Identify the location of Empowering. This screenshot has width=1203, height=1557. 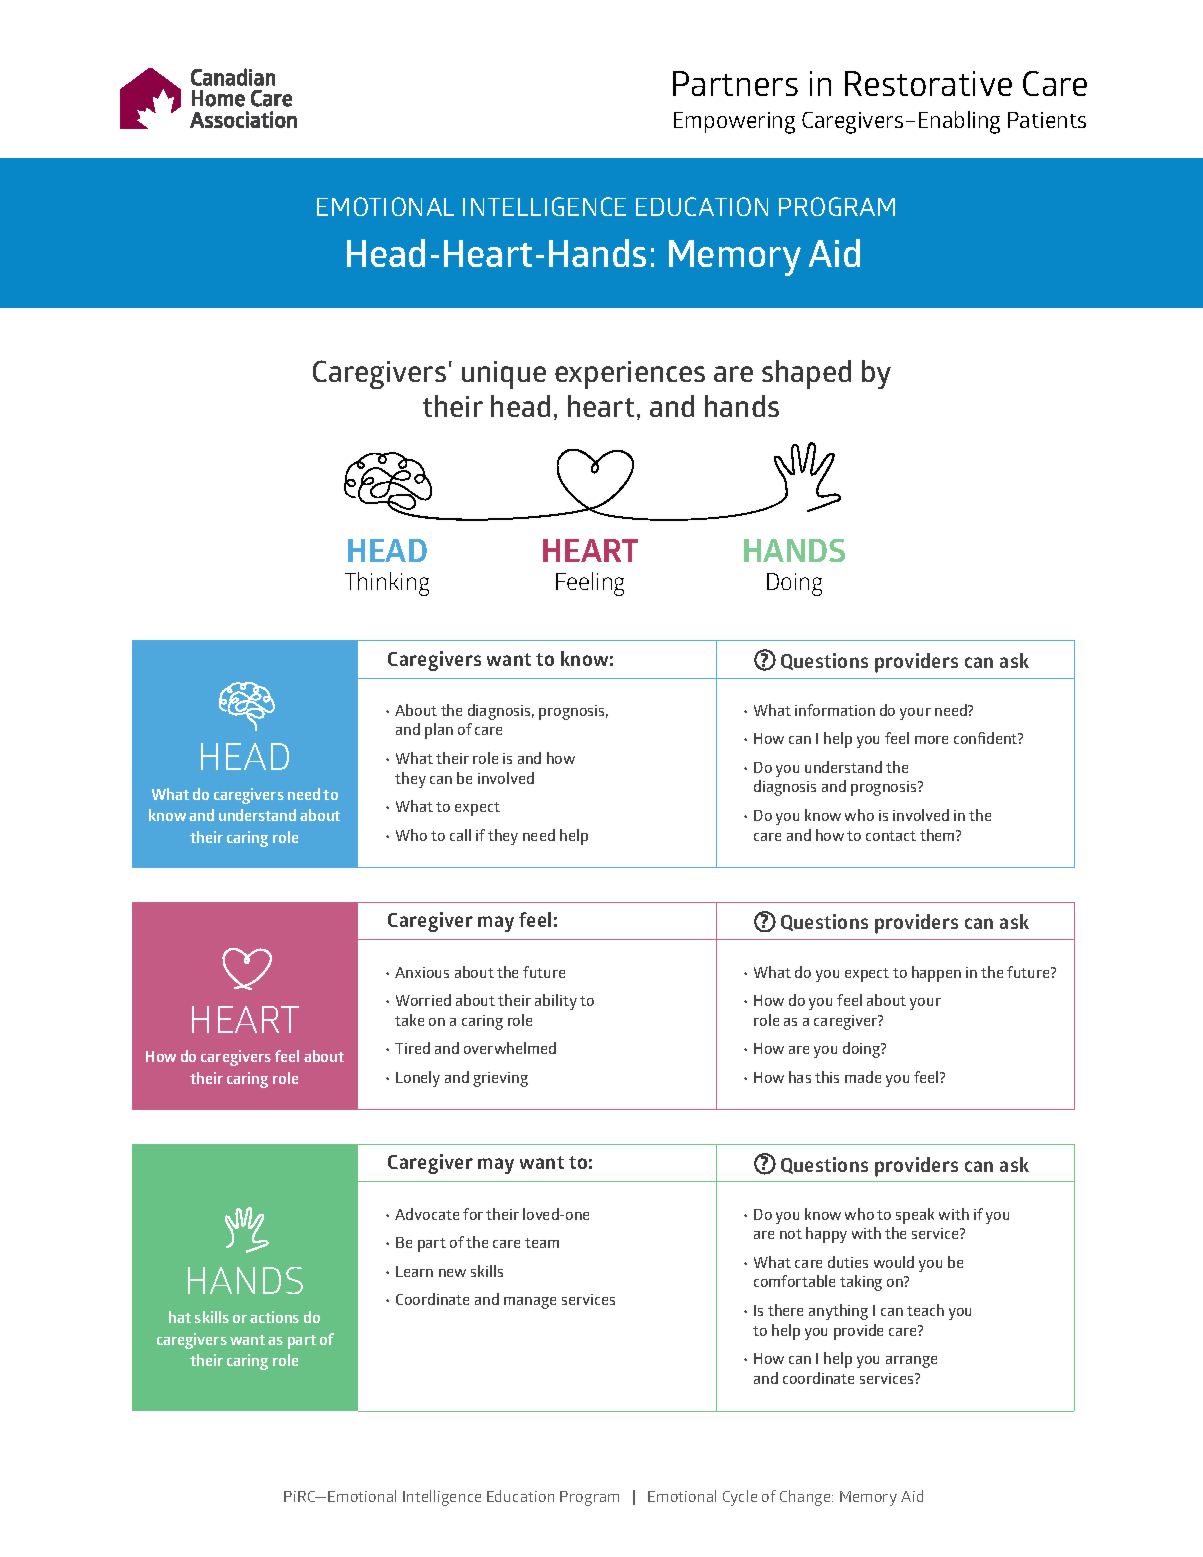
(734, 123).
